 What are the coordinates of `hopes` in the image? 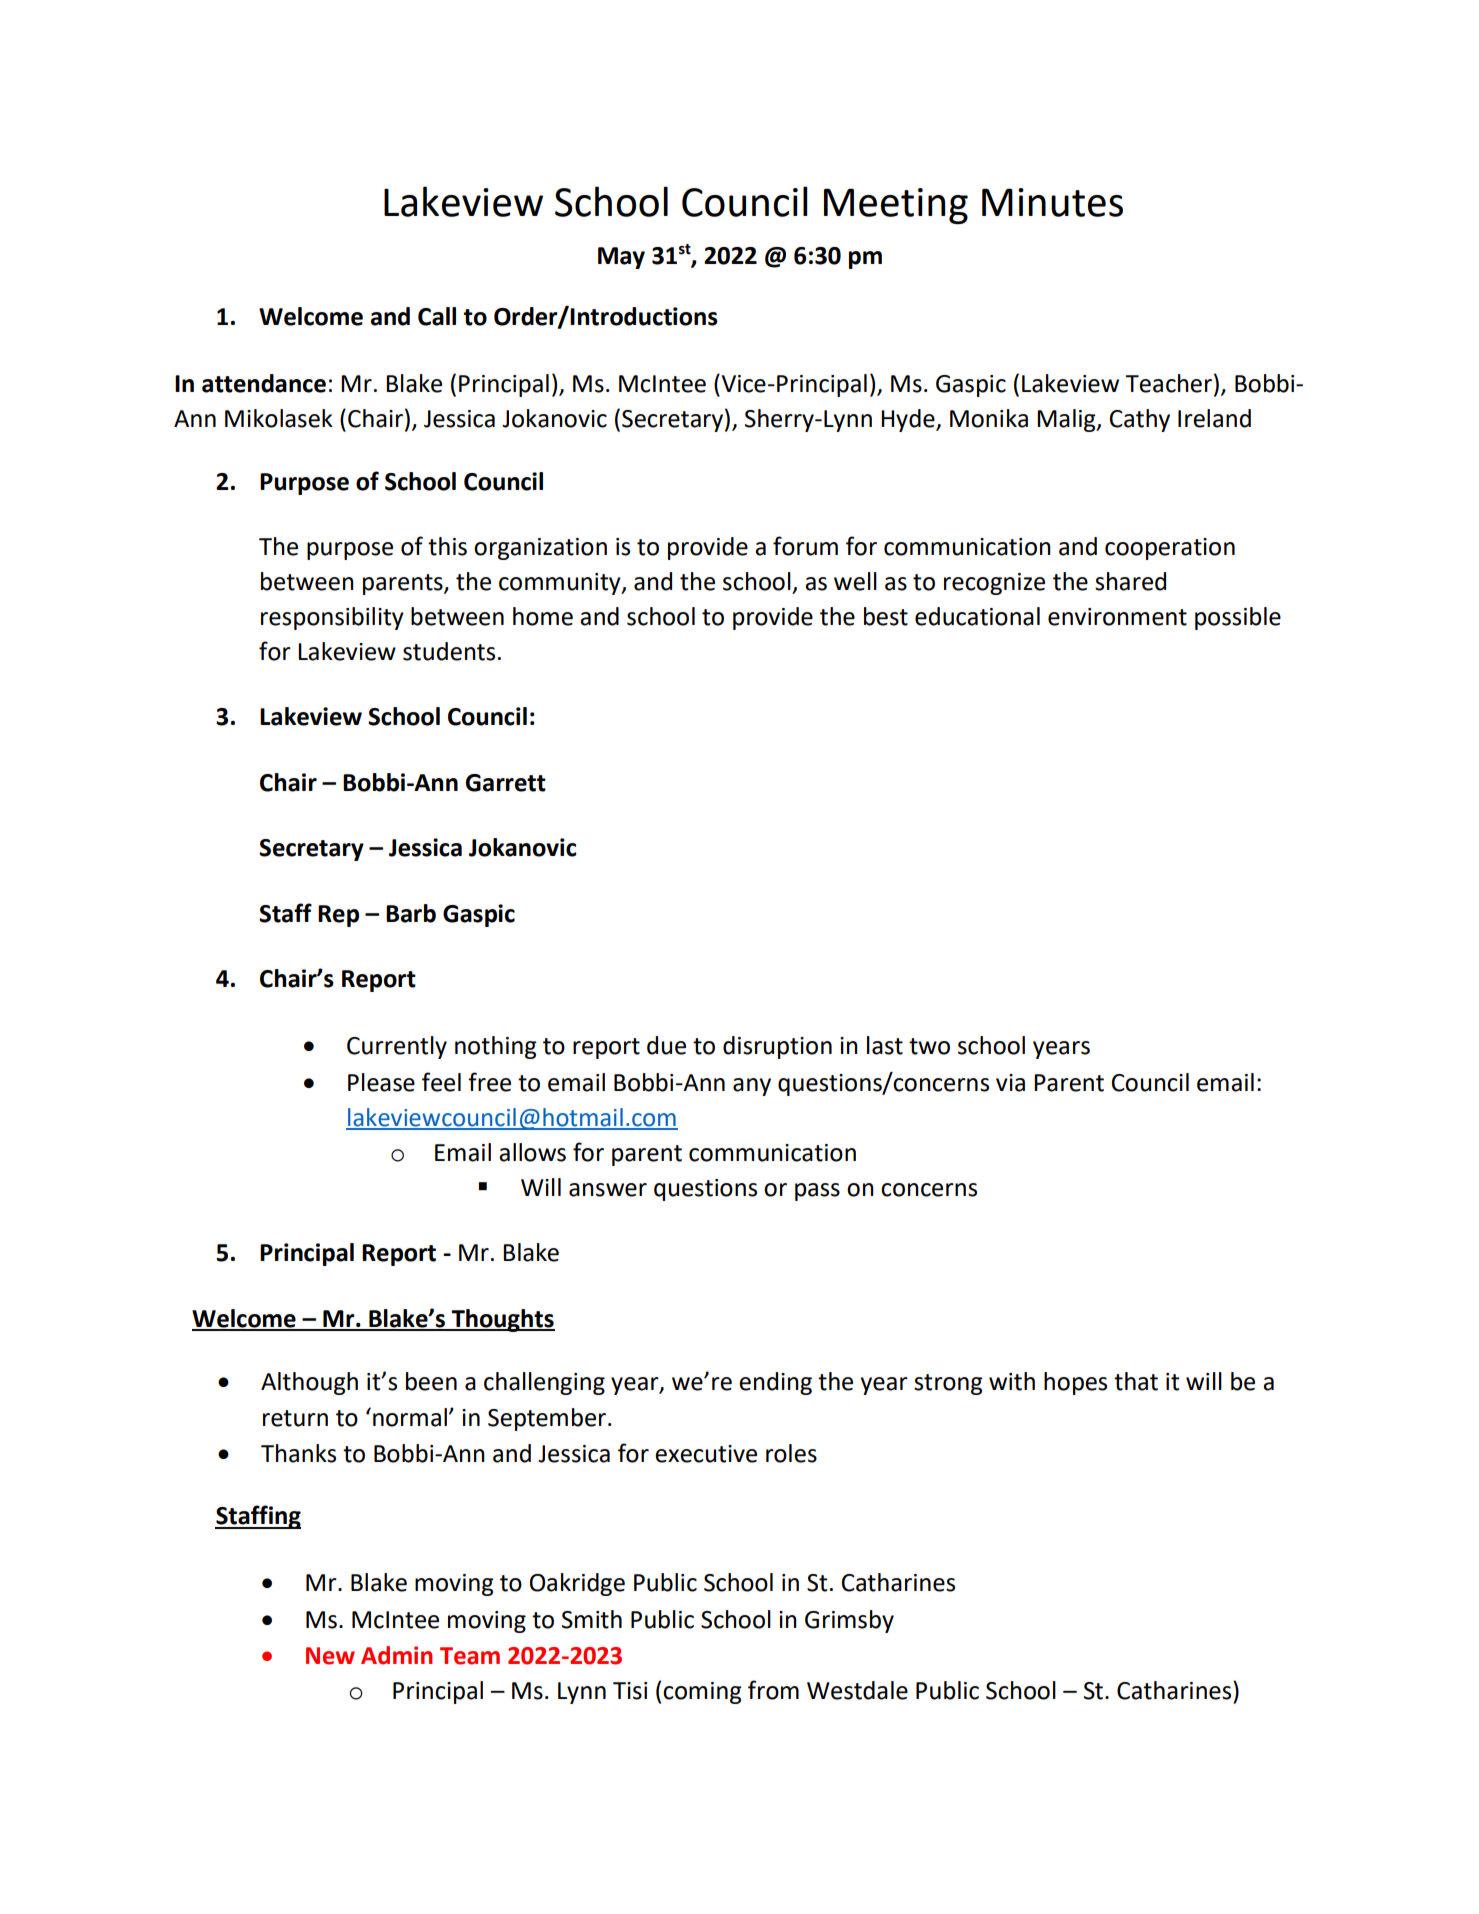 It's located at (1075, 1383).
